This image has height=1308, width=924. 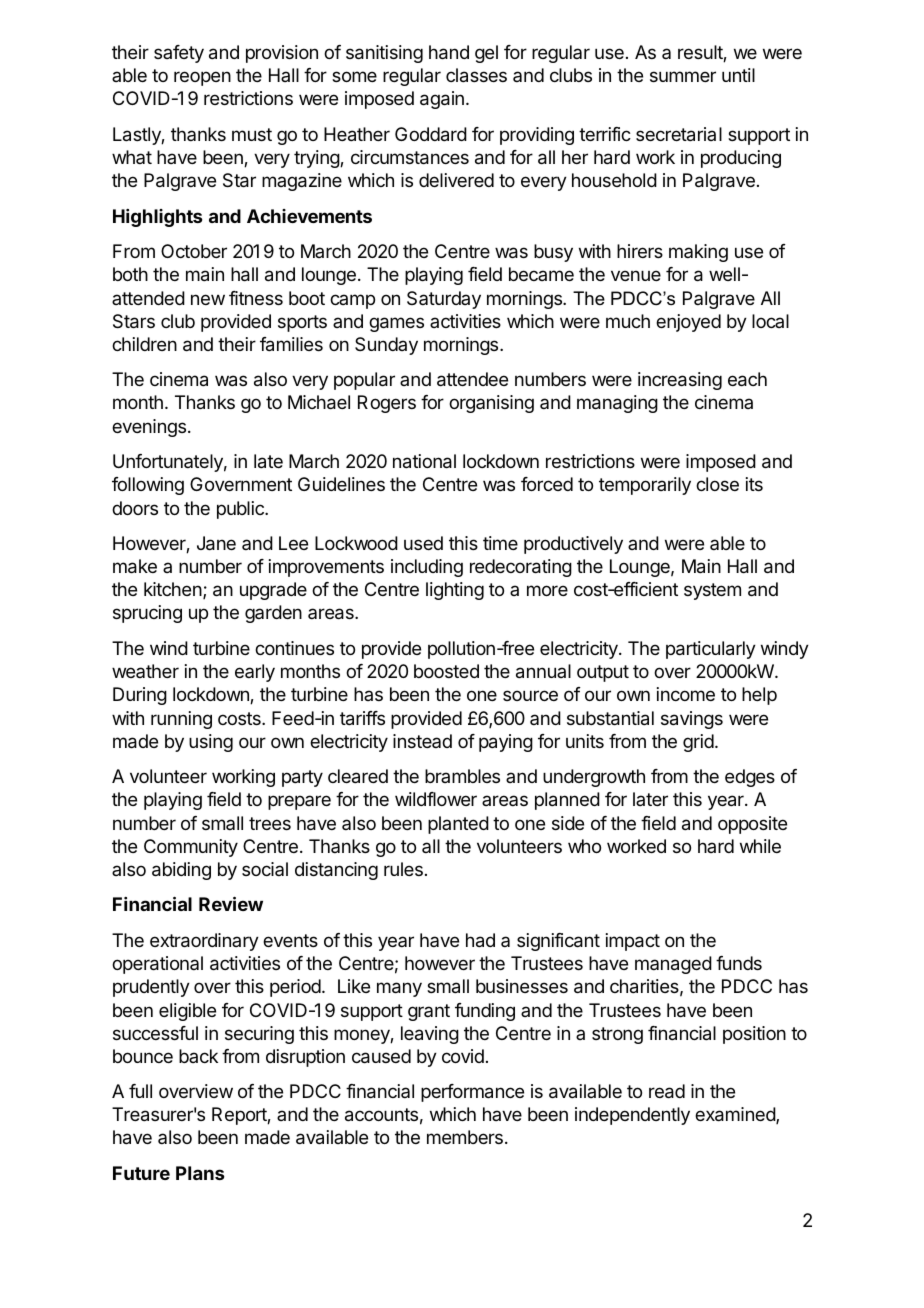 What do you see at coordinates (200, 1173) in the image?
I see `Plans` at bounding box center [200, 1173].
